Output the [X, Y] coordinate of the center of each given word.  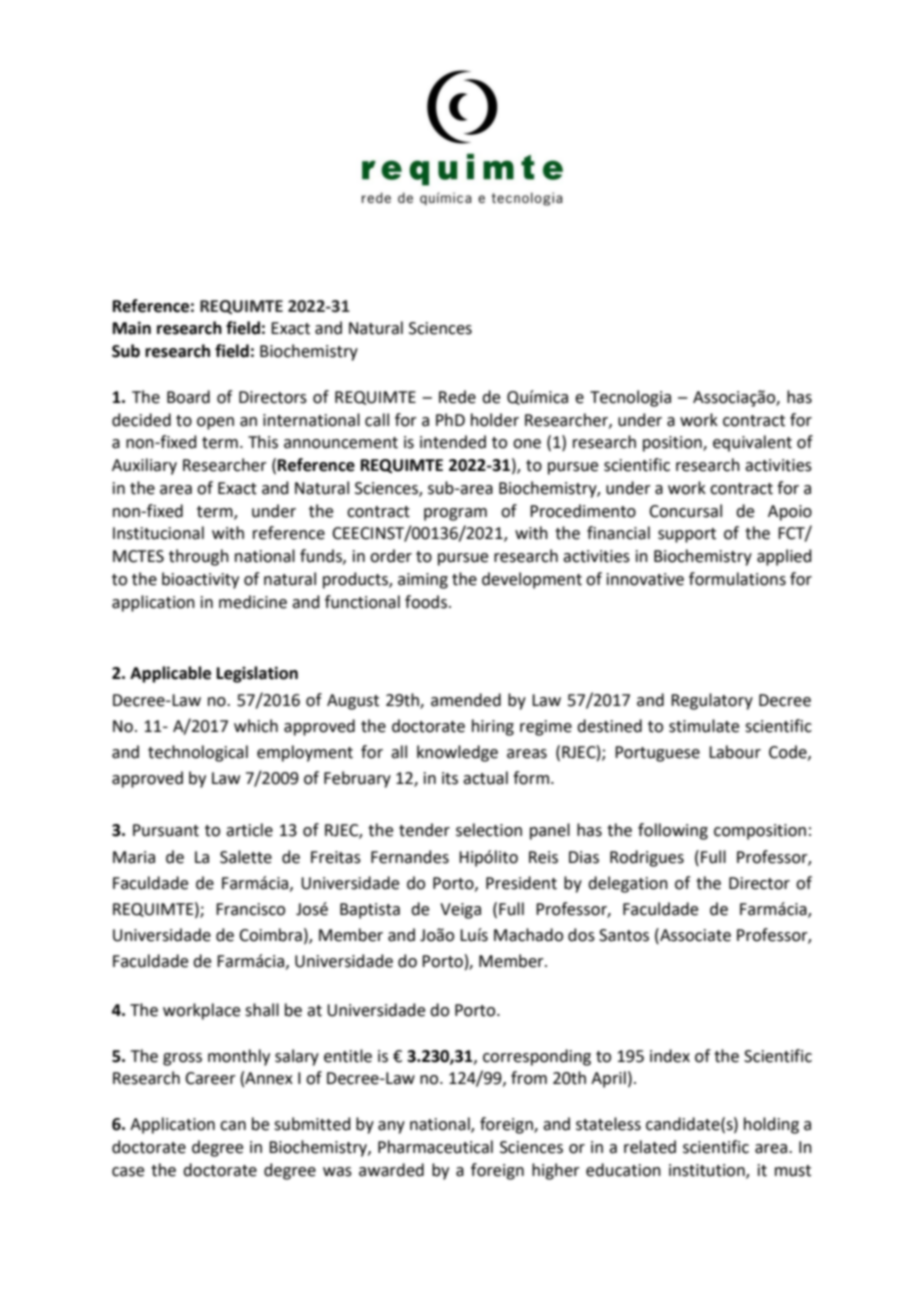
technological [198, 753]
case [128, 1172]
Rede [457, 397]
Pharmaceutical [435, 1147]
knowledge [457, 753]
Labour [735, 752]
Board [188, 397]
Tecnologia [630, 398]
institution [708, 1171]
